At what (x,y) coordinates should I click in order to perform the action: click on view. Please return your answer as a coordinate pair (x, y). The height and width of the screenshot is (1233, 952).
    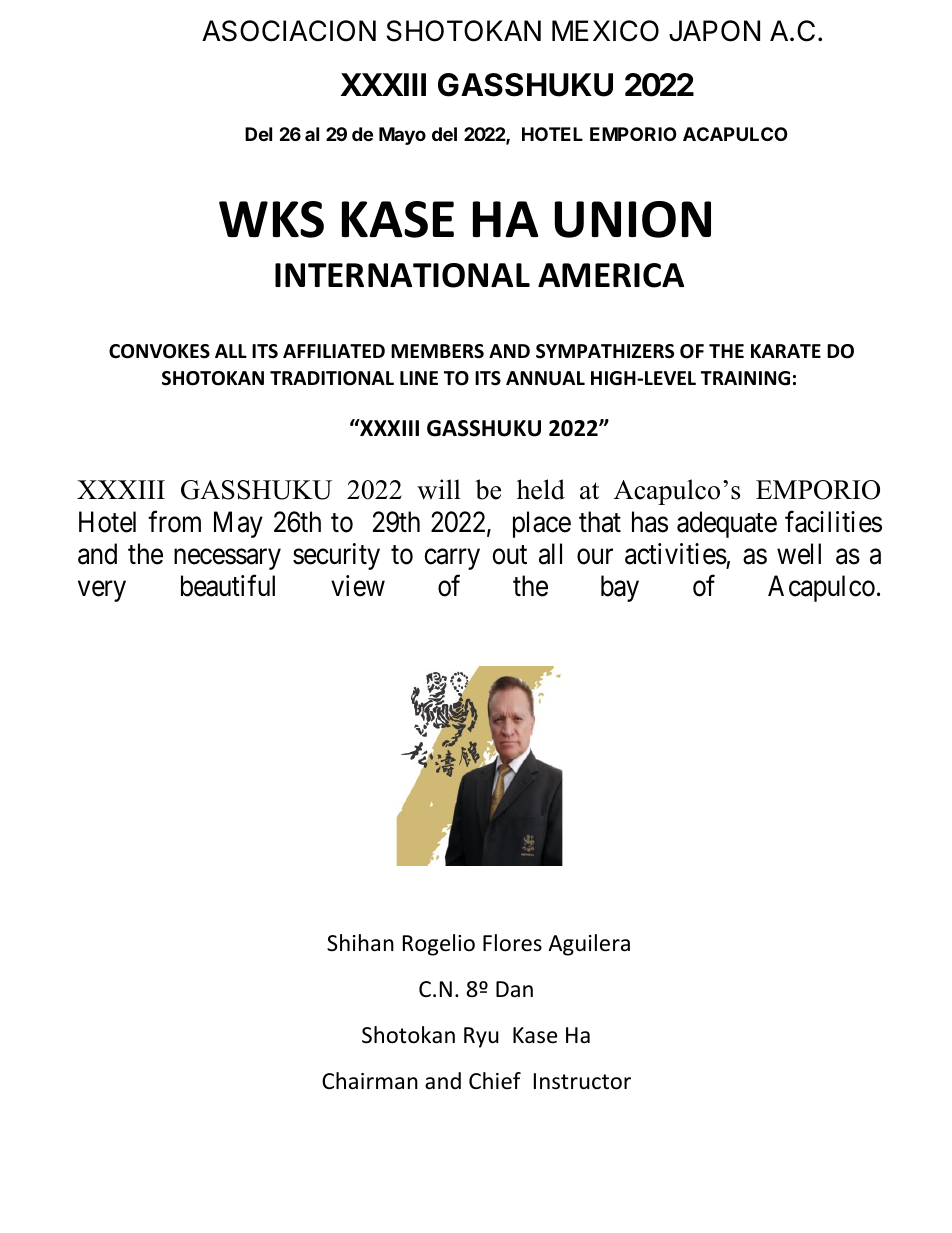
    Looking at the image, I should click on (358, 586).
